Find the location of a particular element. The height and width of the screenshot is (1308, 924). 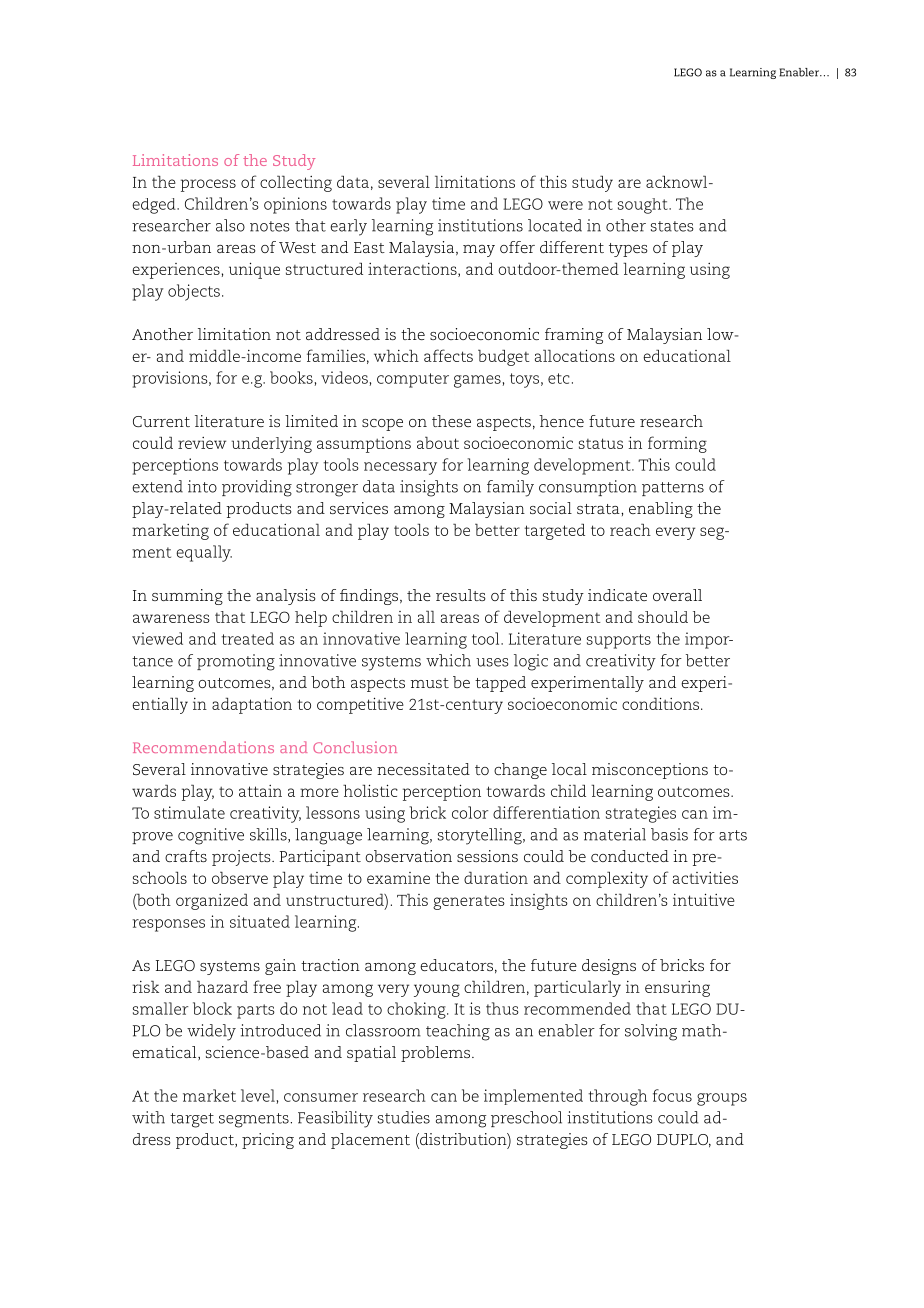

also is located at coordinates (230, 225).
